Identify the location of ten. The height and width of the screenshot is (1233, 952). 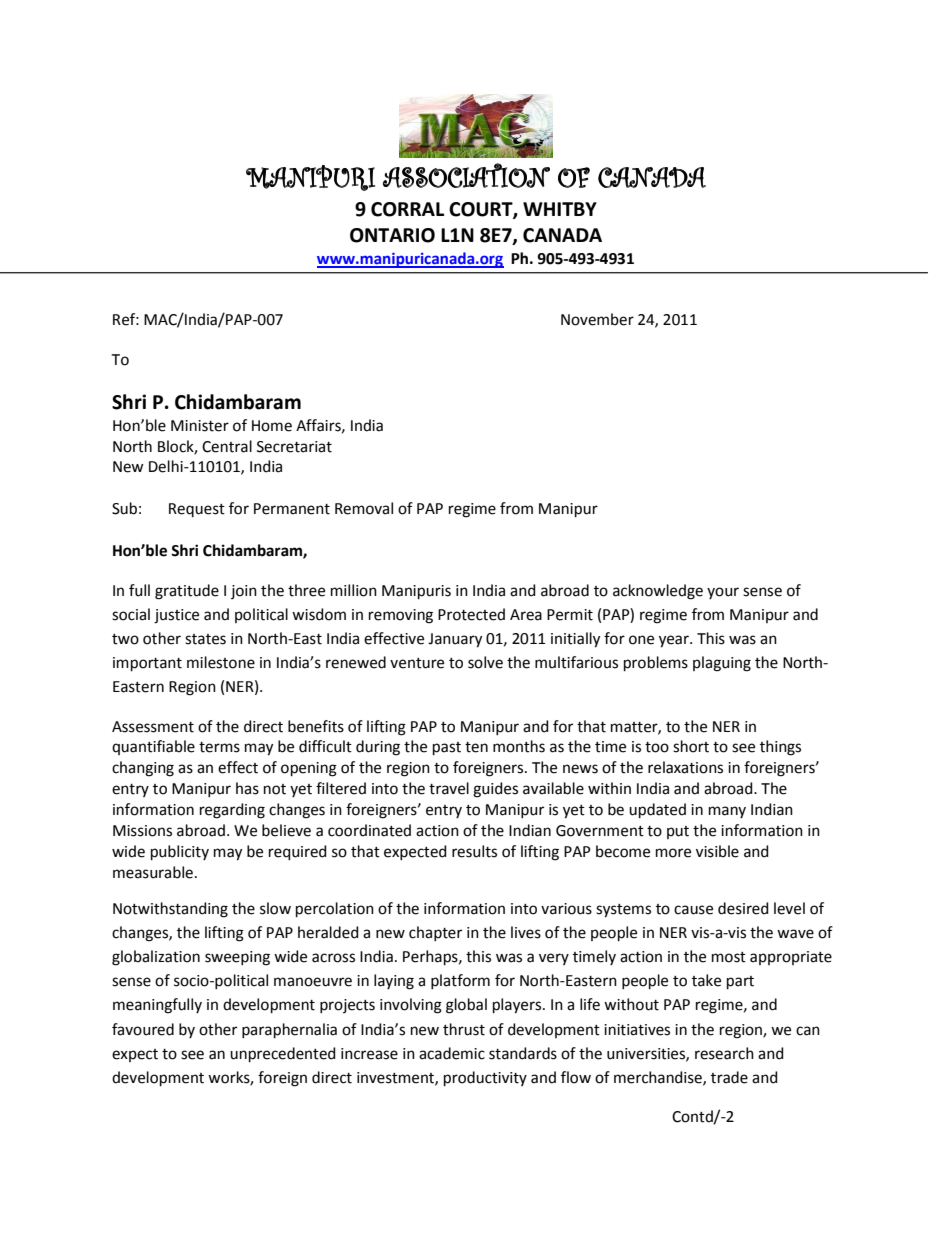
(476, 747).
